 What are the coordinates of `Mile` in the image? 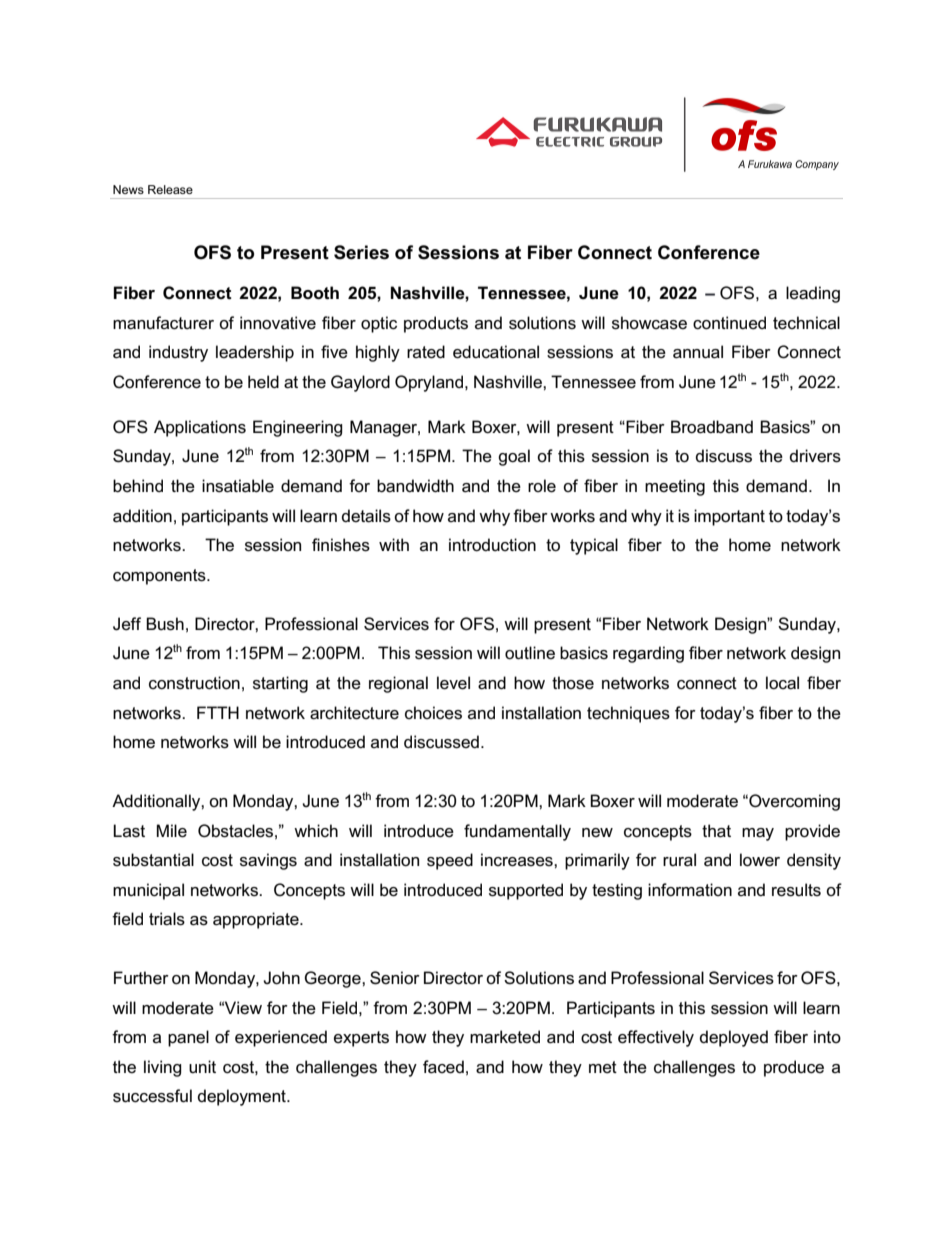 It's located at (172, 831).
